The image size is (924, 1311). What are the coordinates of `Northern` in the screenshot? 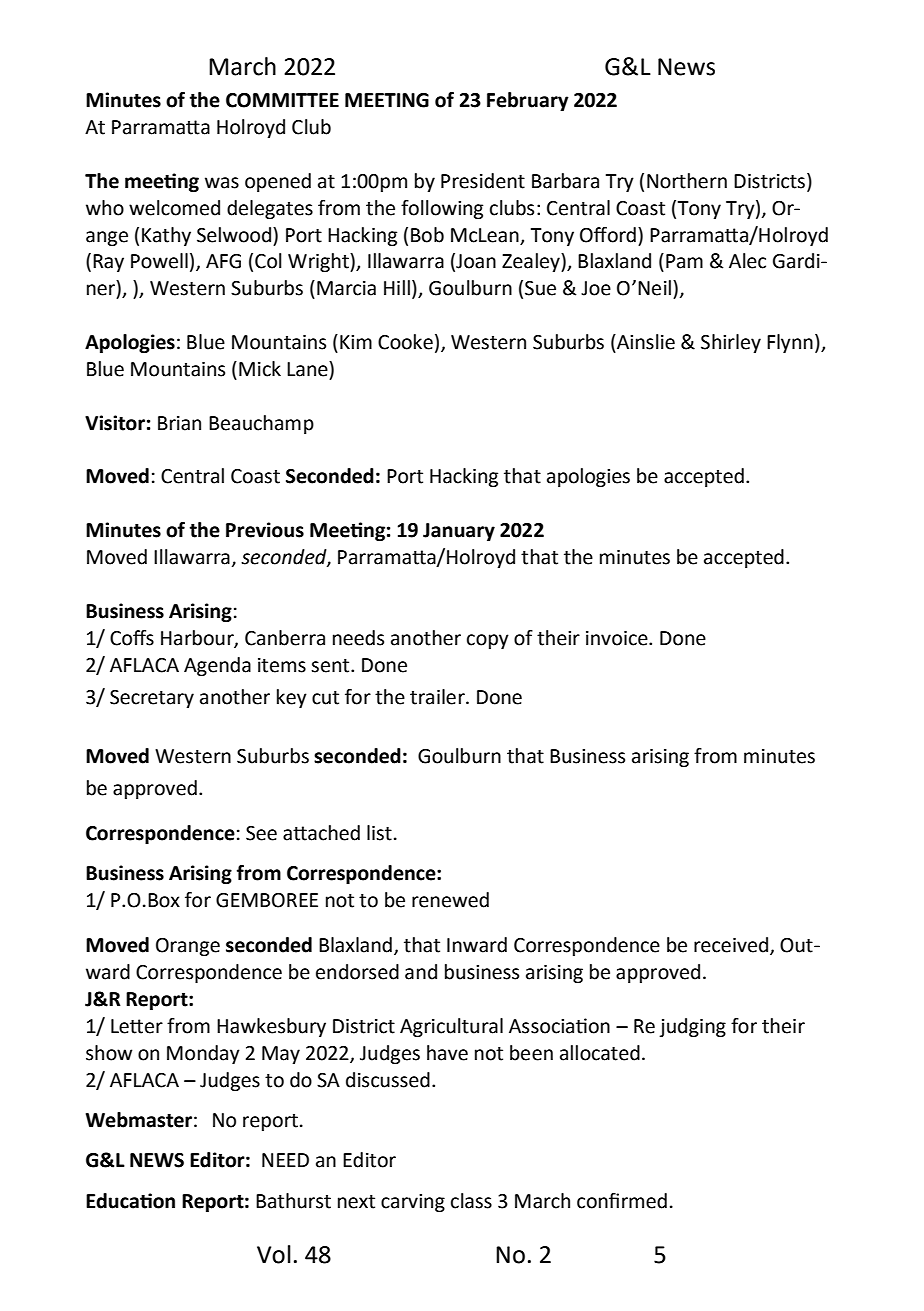 It's located at (687, 181).
